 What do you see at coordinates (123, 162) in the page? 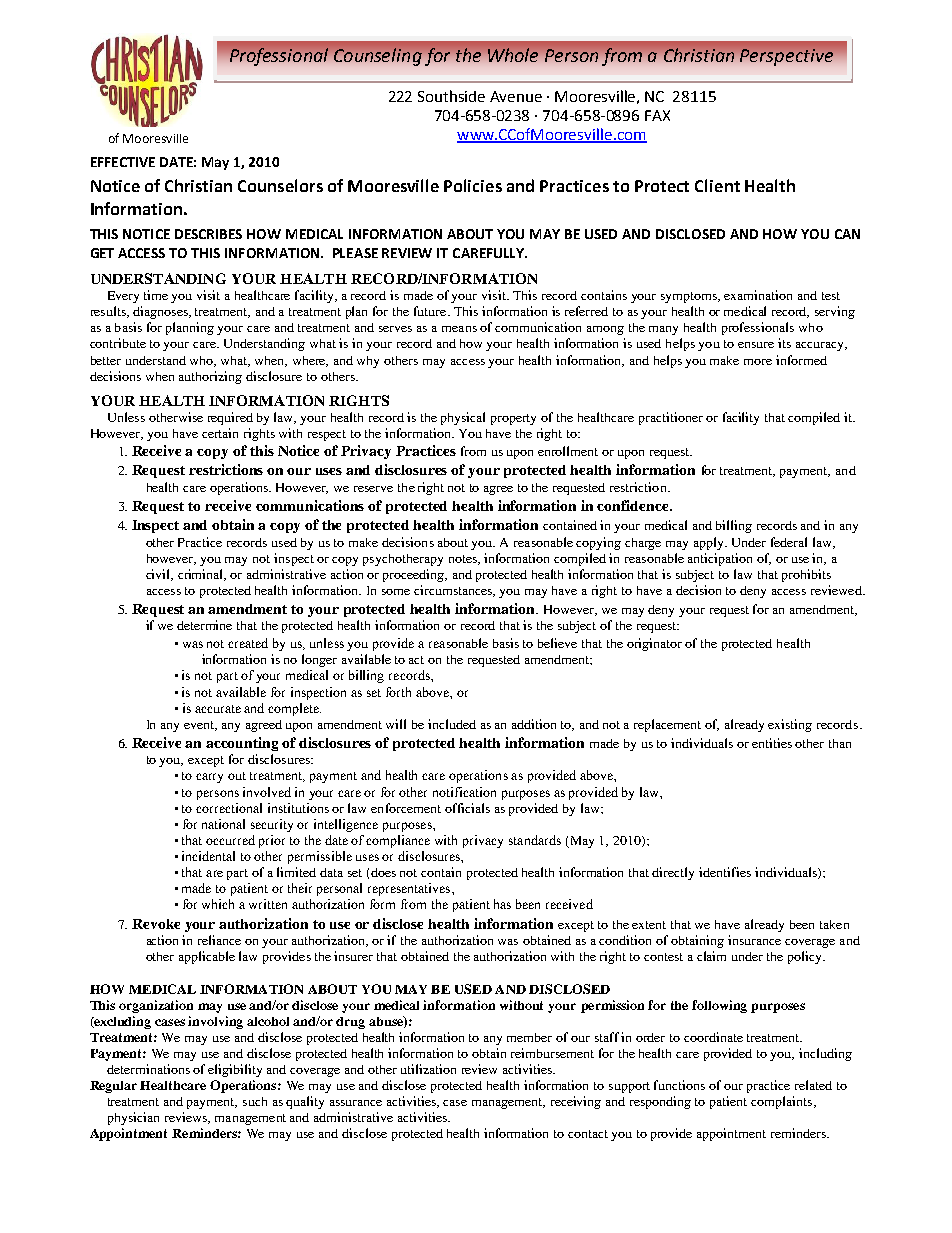
I see `EFFECTIVE` at bounding box center [123, 162].
